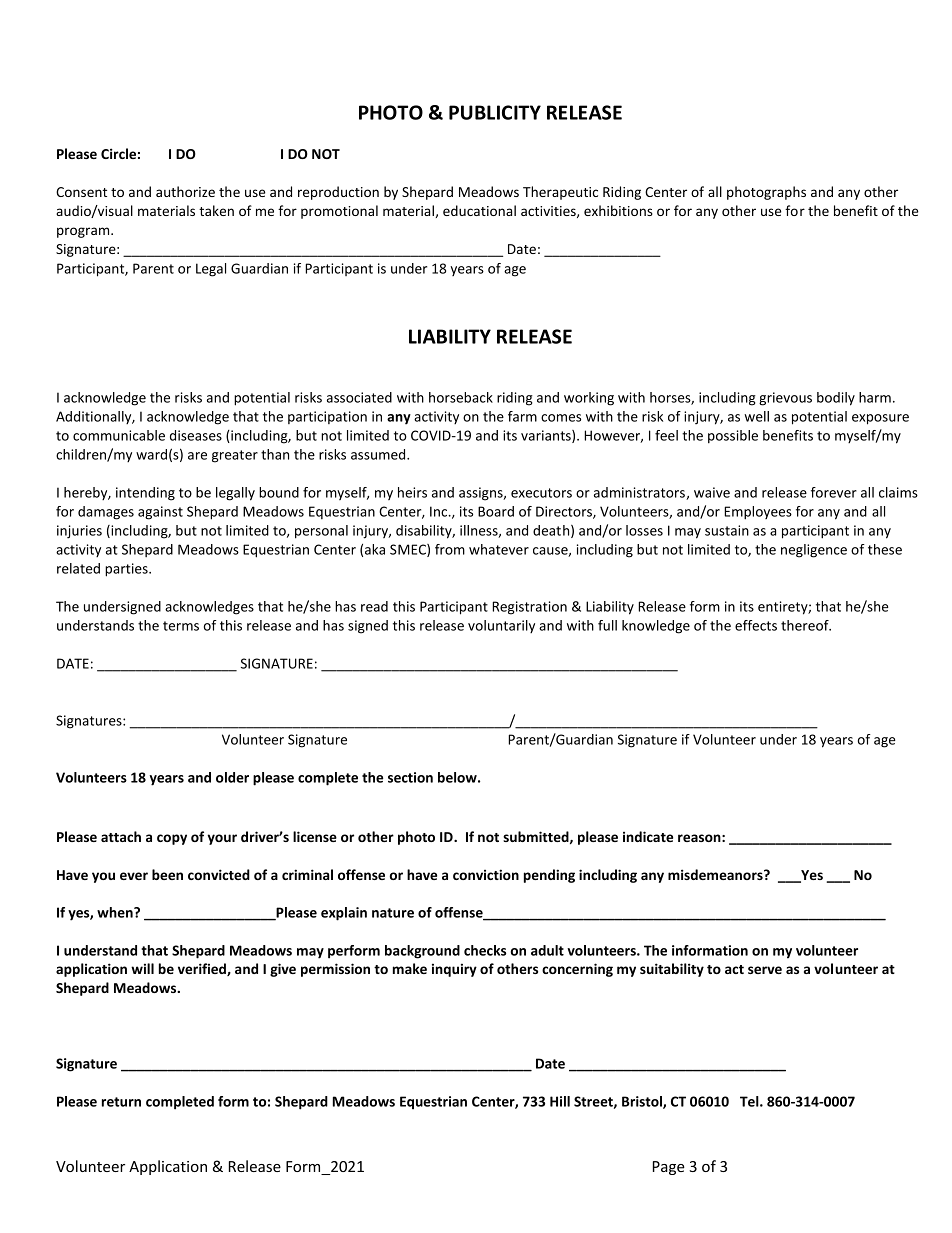  Describe the element at coordinates (203, 969) in the page. I see `verified` at that location.
